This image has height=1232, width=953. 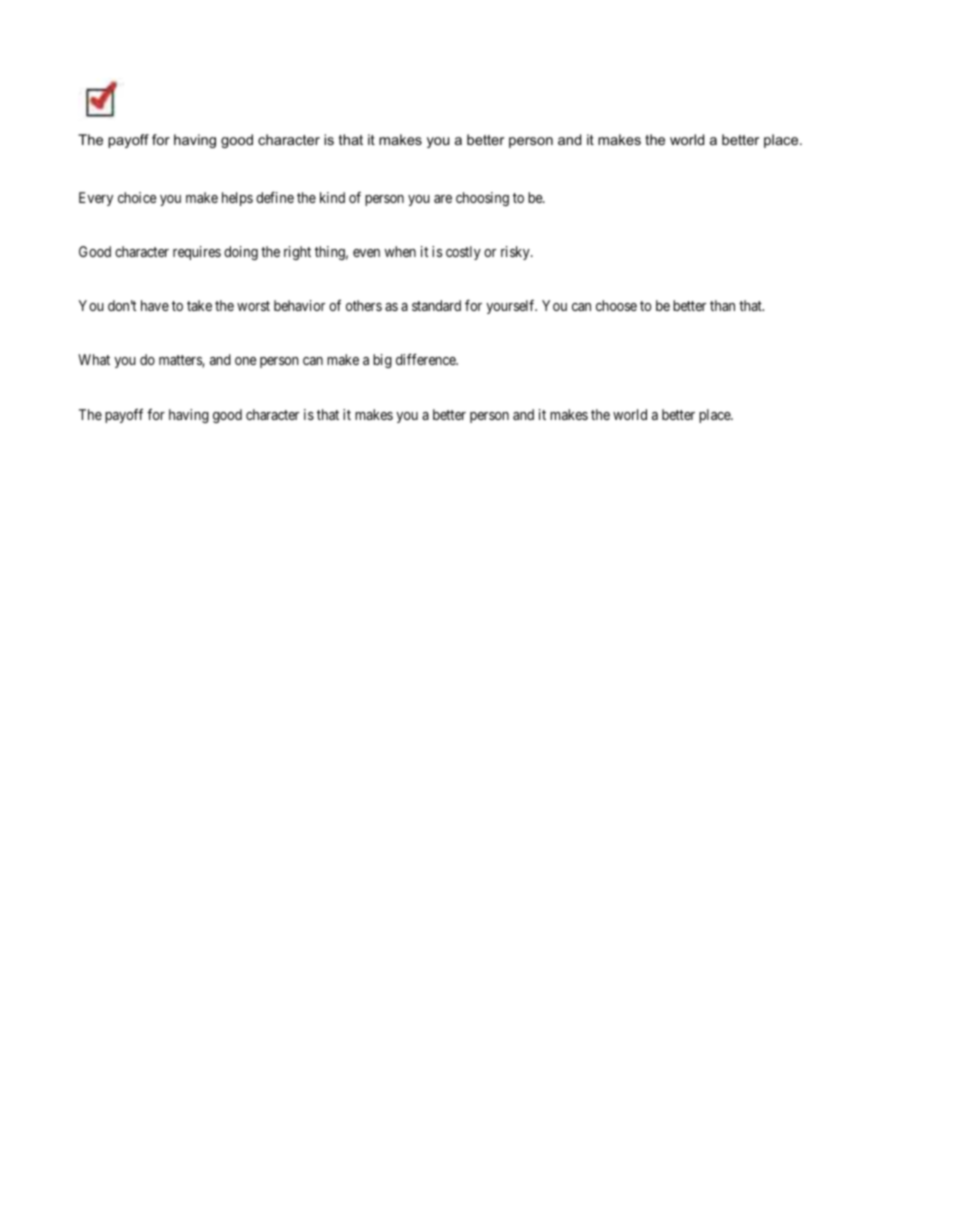 What do you see at coordinates (197, 253) in the image?
I see `requires` at bounding box center [197, 253].
